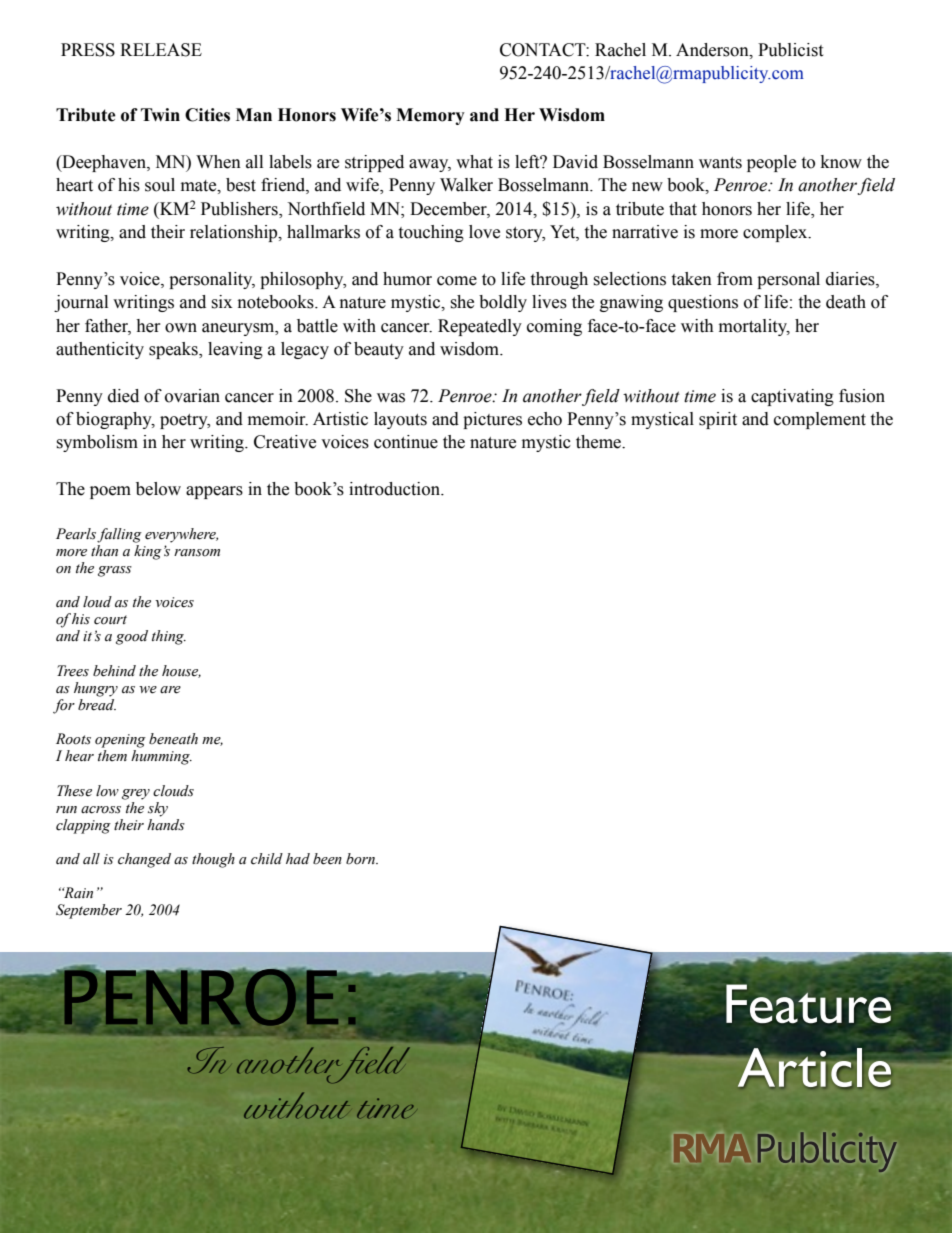 The image size is (952, 1233). What do you see at coordinates (362, 859) in the screenshot?
I see `born` at bounding box center [362, 859].
